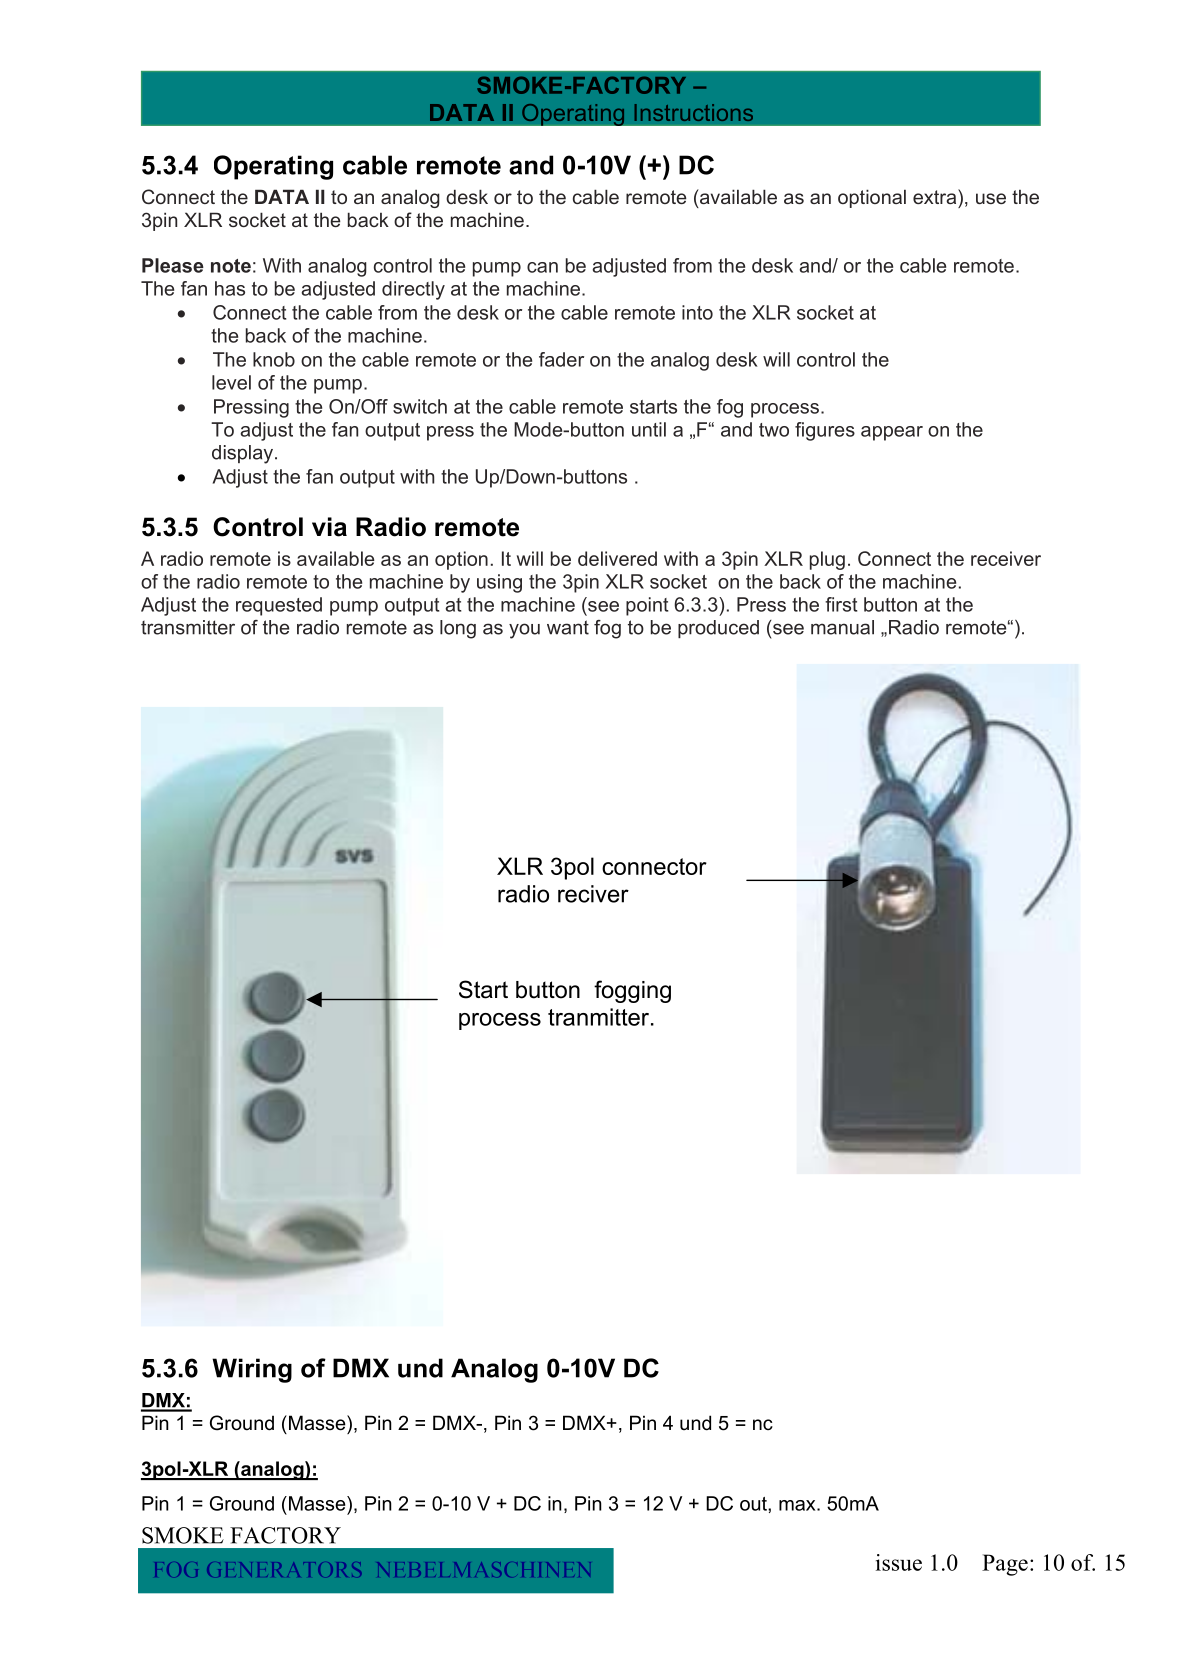  What do you see at coordinates (458, 629) in the document?
I see `long` at bounding box center [458, 629].
